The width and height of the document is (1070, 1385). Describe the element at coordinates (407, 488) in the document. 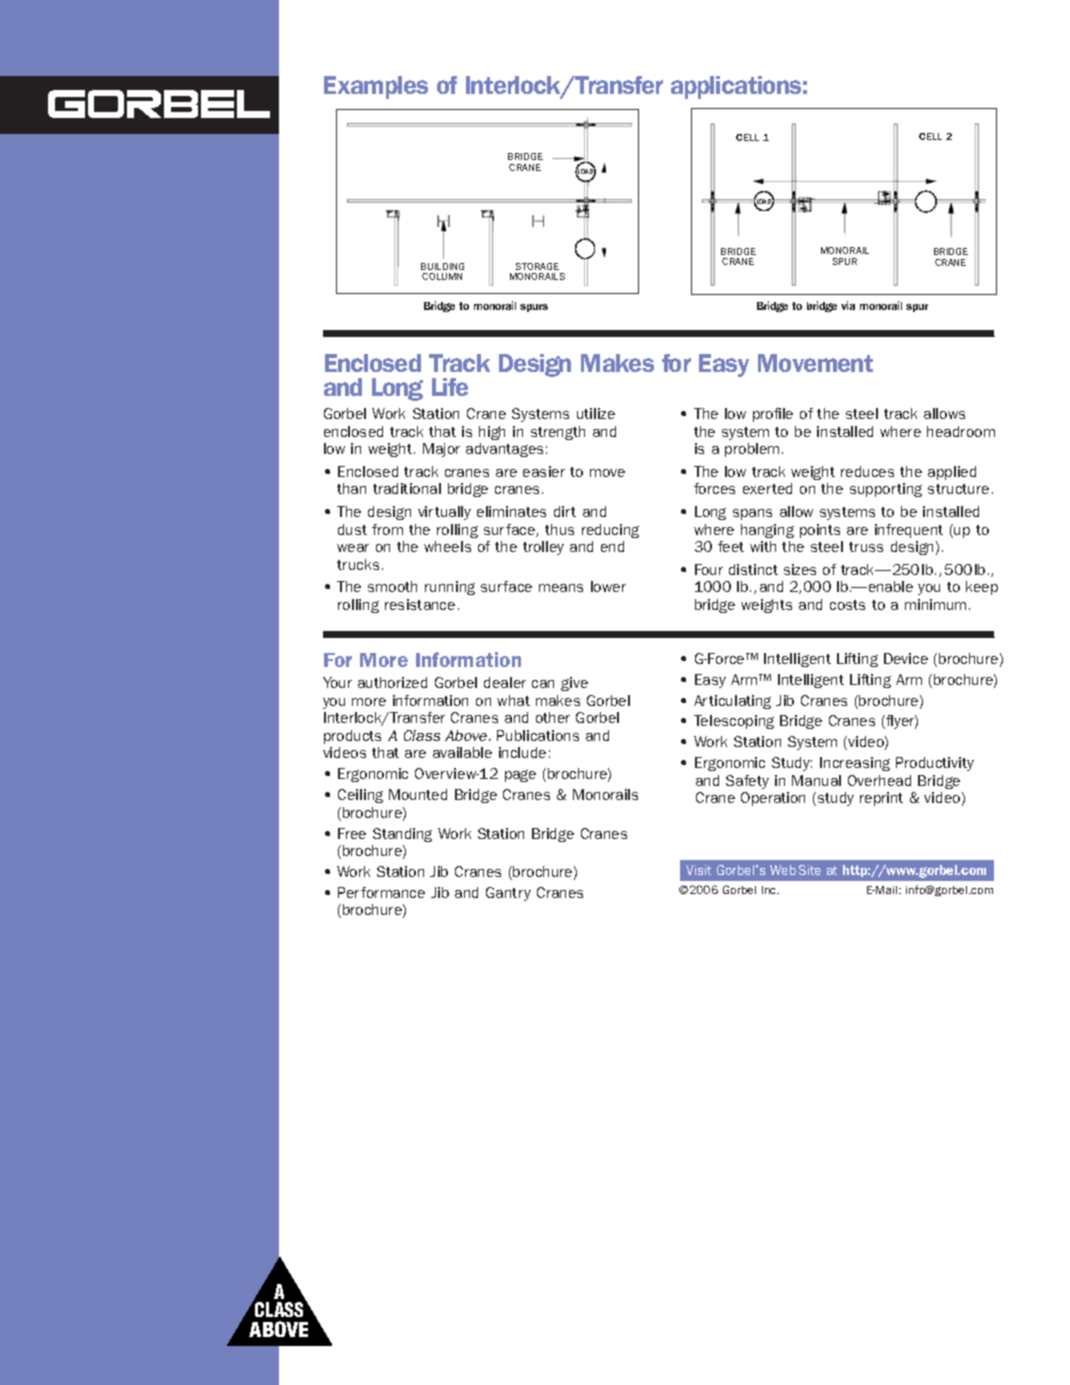

I see `traditional` at that location.
